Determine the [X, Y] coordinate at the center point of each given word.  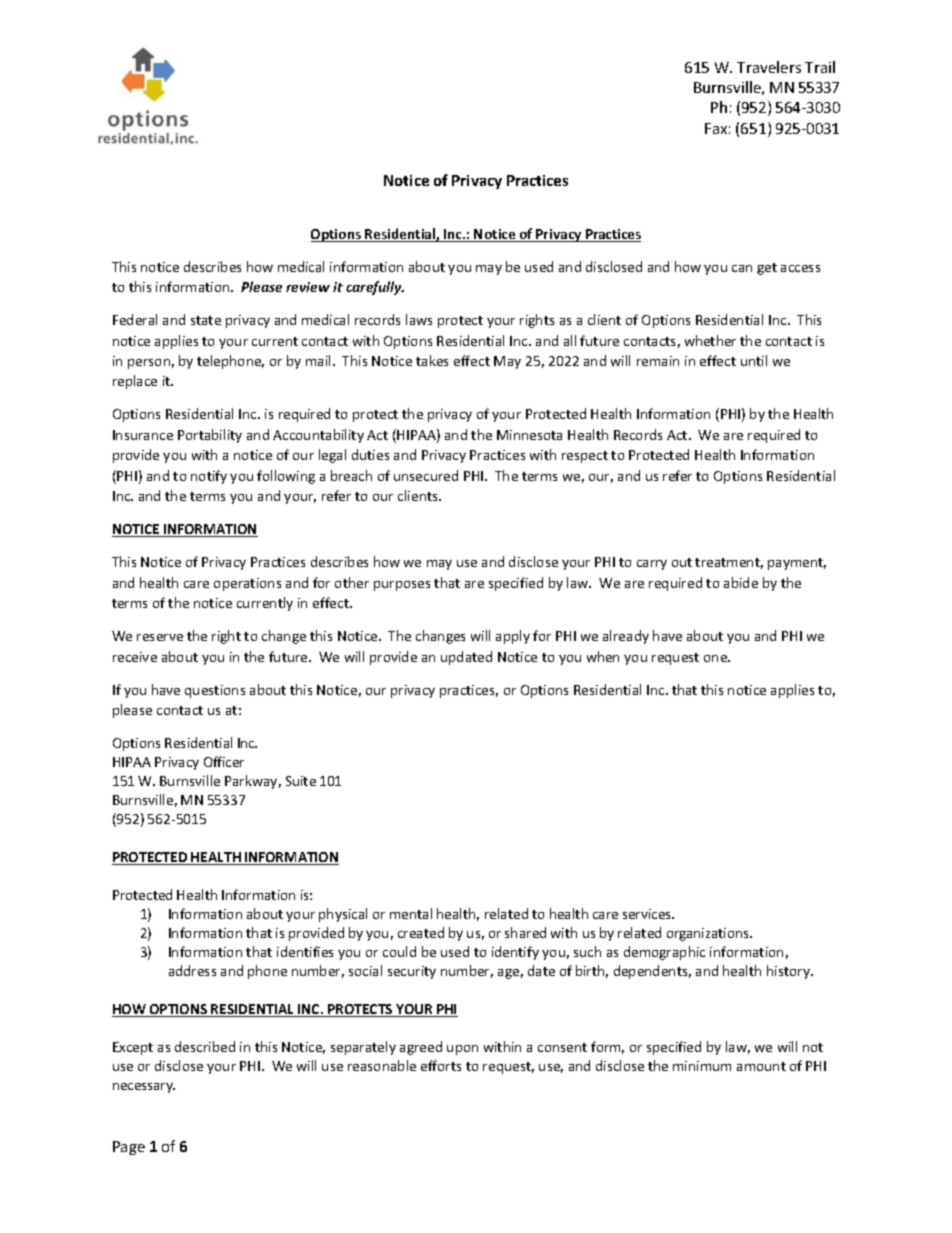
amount [761, 1066]
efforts [441, 1065]
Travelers [769, 67]
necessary [144, 1088]
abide [741, 582]
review [308, 287]
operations [247, 584]
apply [513, 637]
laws [419, 319]
